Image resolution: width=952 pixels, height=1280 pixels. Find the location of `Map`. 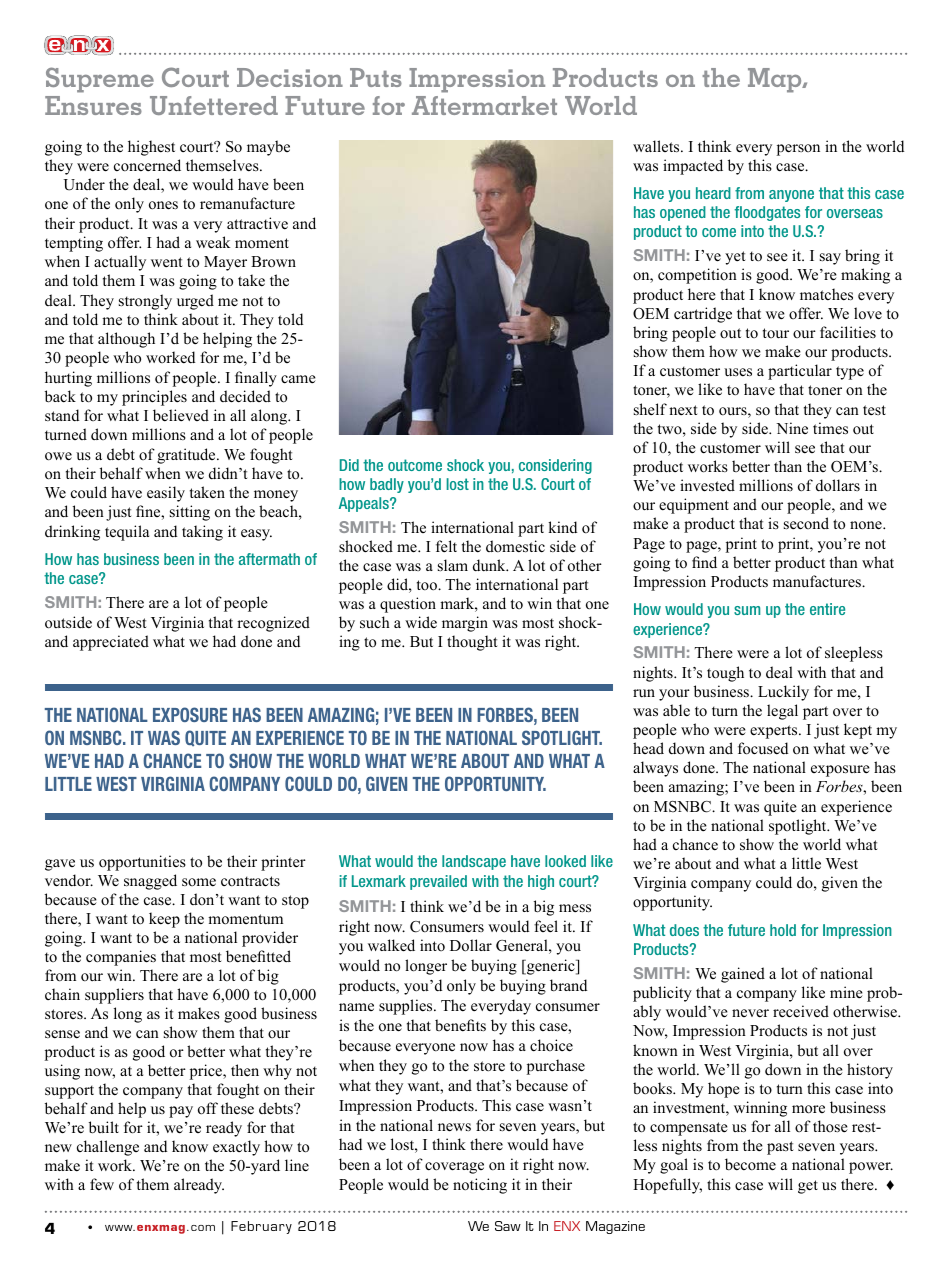

Map is located at coordinates (776, 80).
